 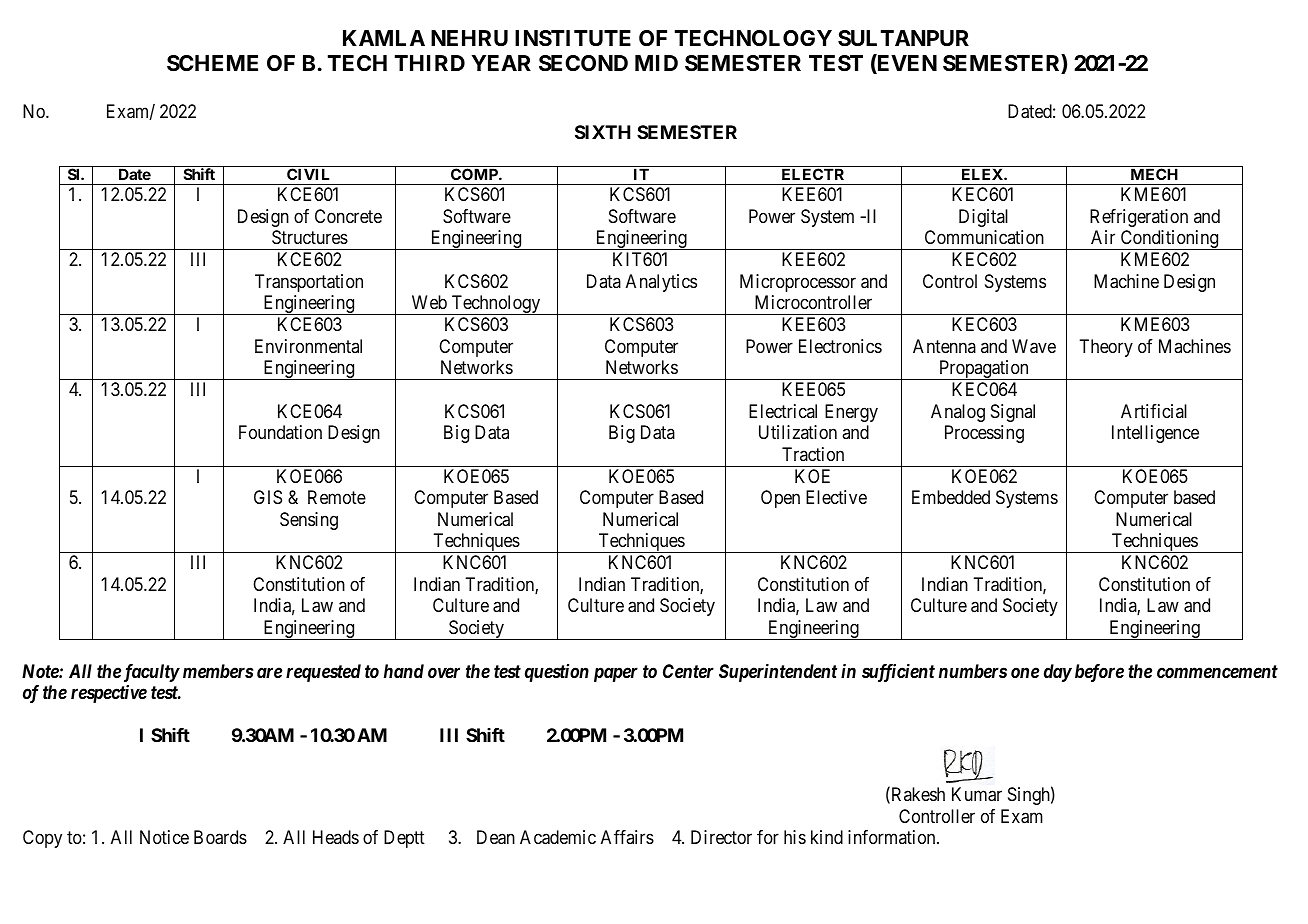 What do you see at coordinates (218, 671) in the screenshot?
I see `members` at bounding box center [218, 671].
